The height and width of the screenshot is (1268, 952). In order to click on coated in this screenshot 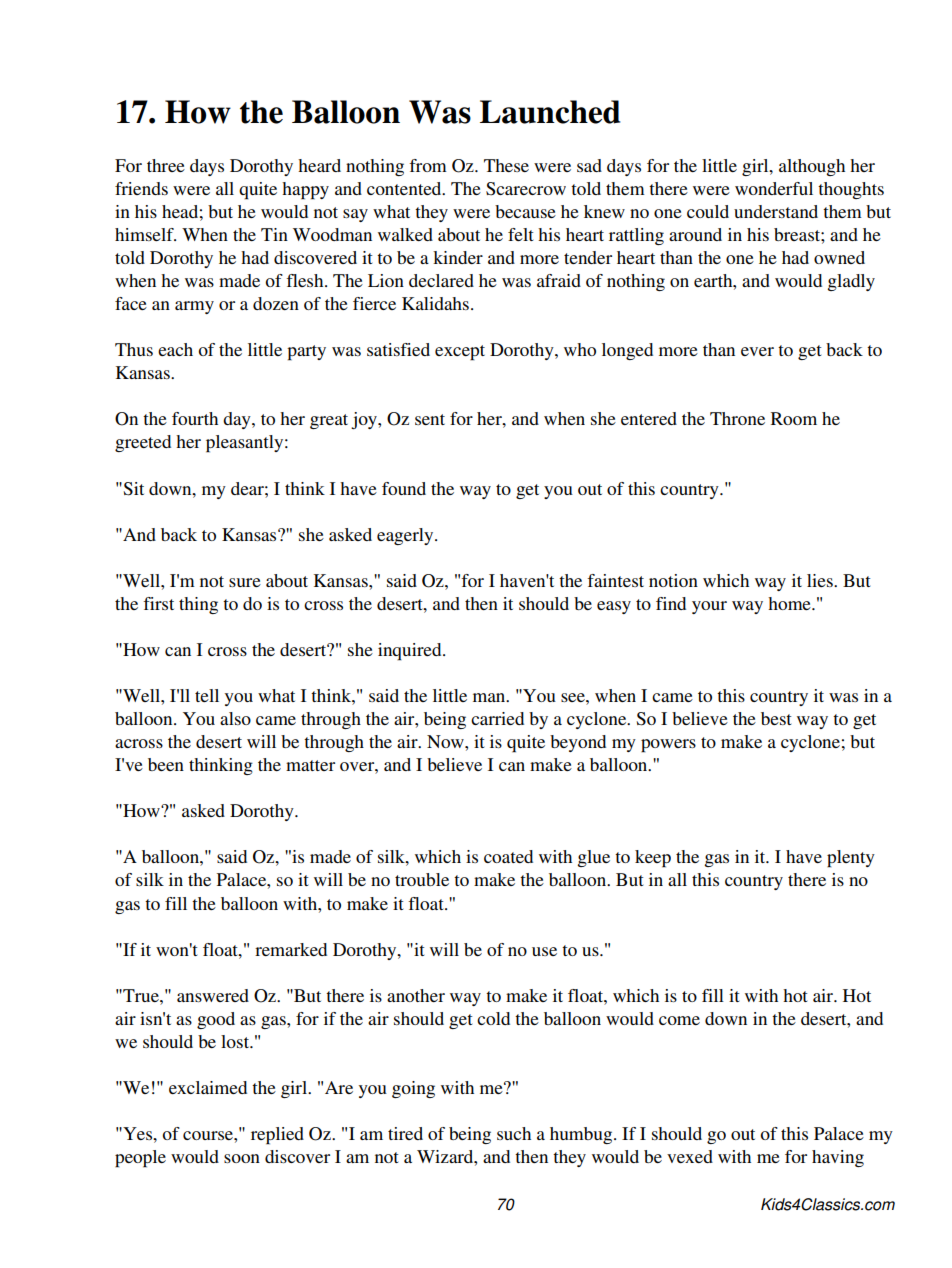, I will do `click(508, 856)`.
